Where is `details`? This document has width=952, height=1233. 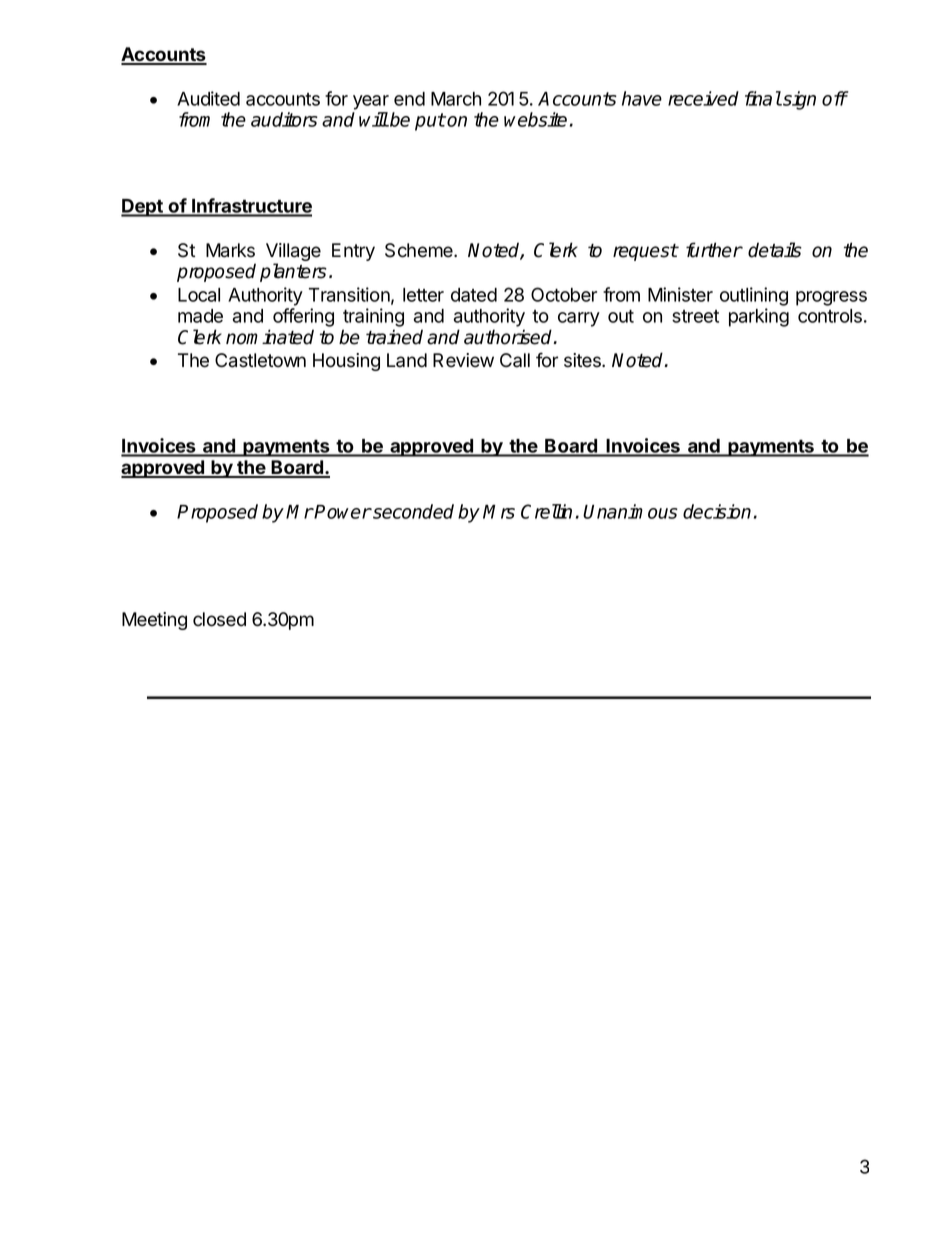 details is located at coordinates (775, 250).
